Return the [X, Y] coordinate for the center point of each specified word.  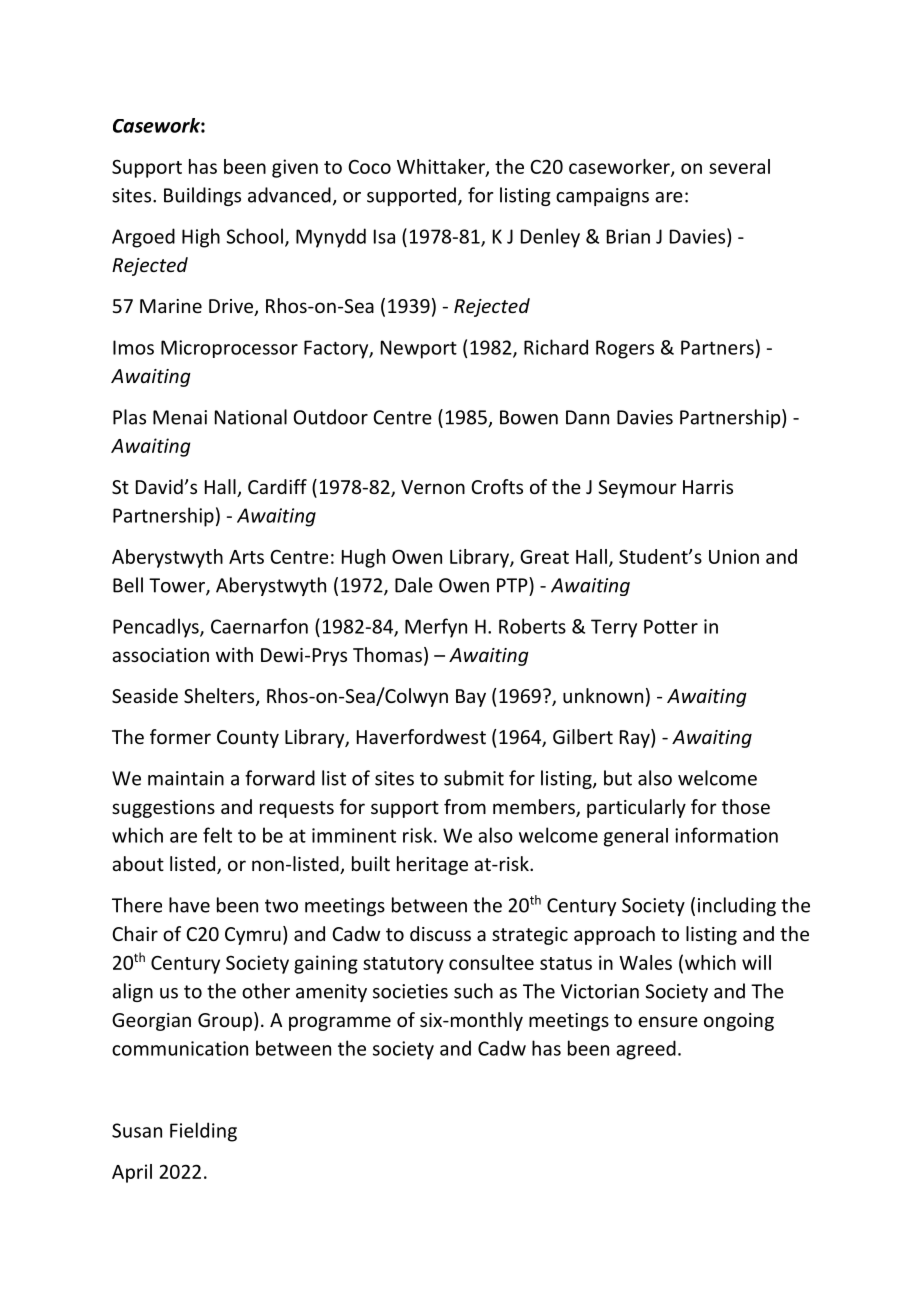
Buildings [202, 196]
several [739, 166]
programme [340, 1023]
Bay [471, 698]
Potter [671, 626]
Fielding [203, 1132]
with [234, 654]
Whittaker [442, 167]
